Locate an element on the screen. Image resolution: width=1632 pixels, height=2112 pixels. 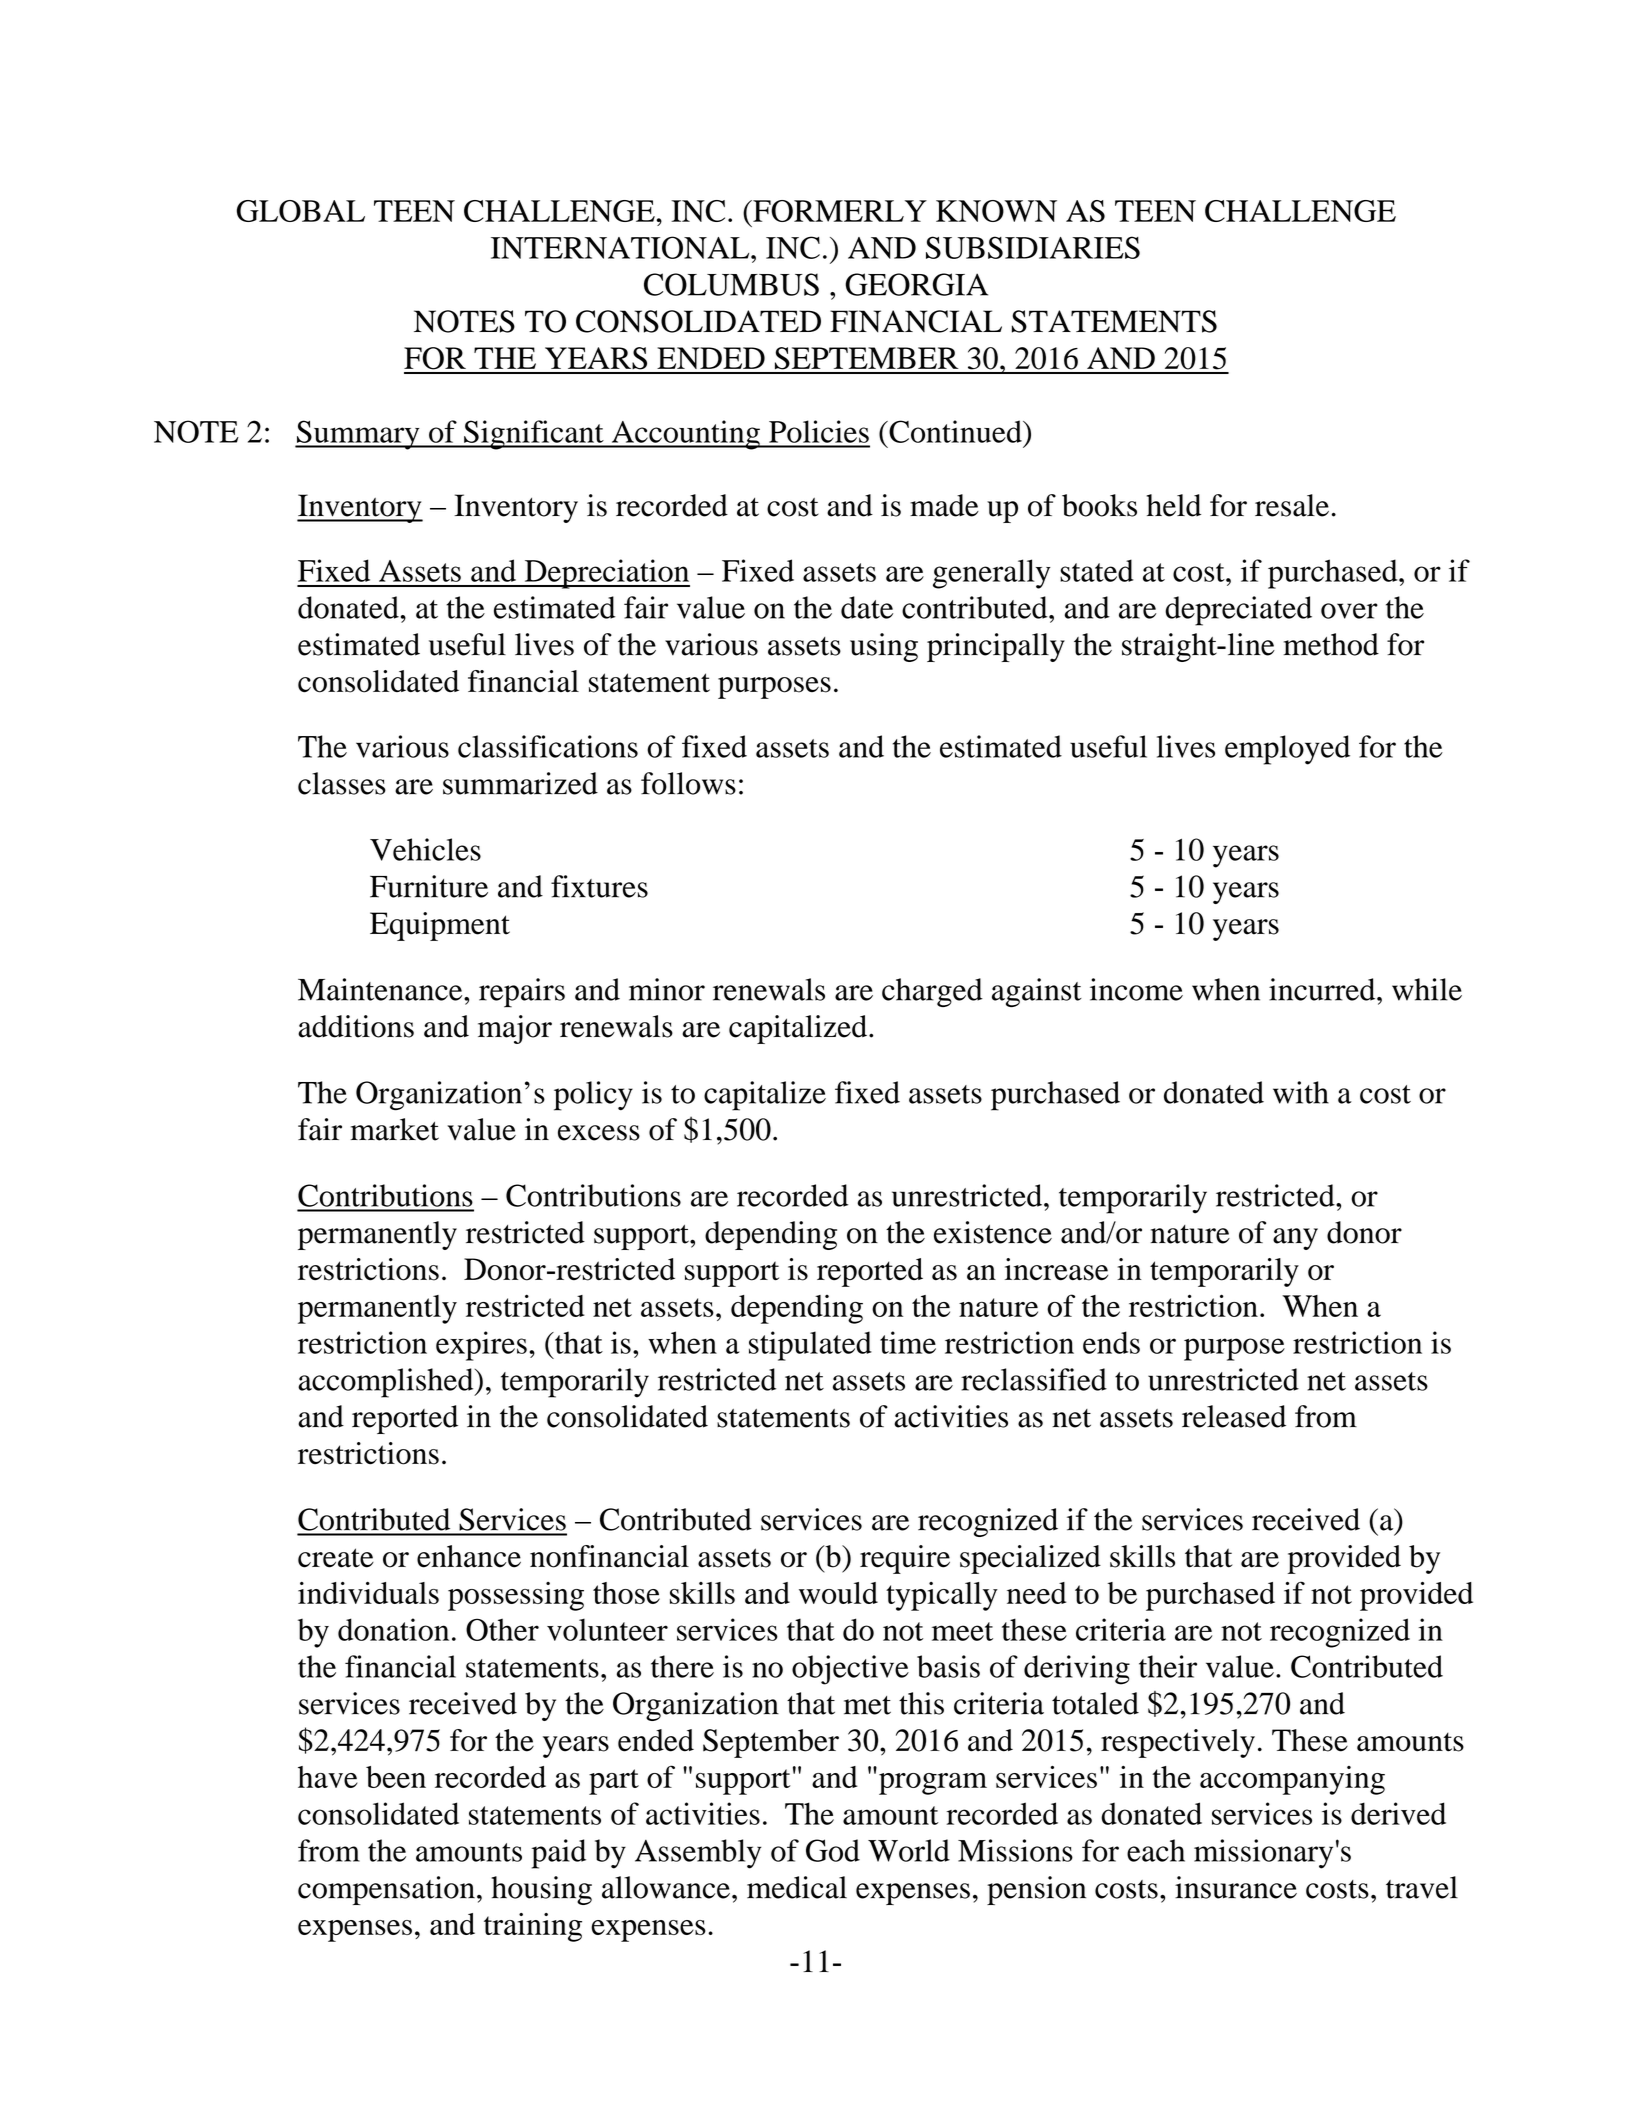
insurance is located at coordinates (1236, 1887).
